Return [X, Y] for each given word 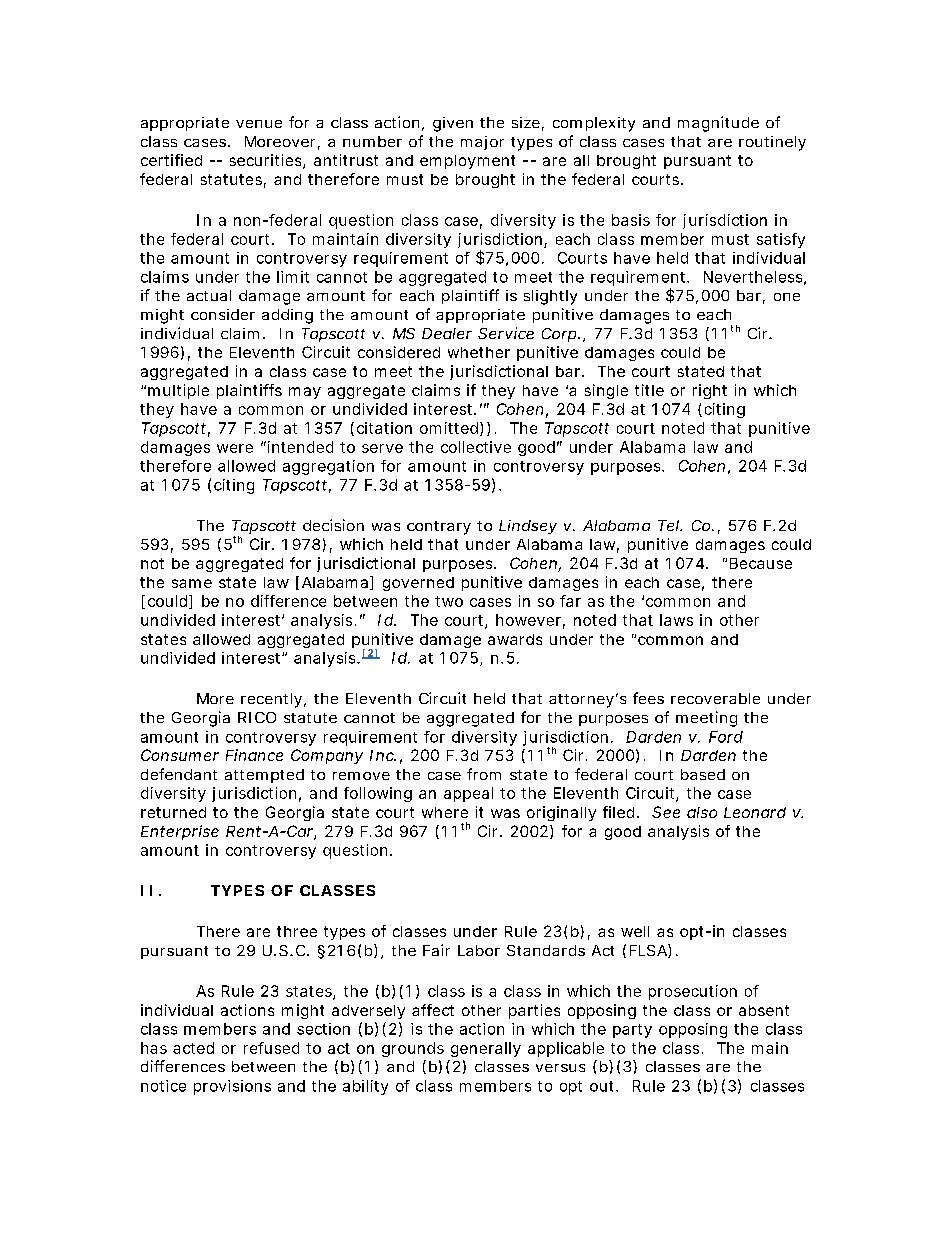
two [449, 601]
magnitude [718, 124]
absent [764, 1010]
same [192, 583]
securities [265, 160]
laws [676, 620]
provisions [232, 1087]
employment [467, 162]
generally [486, 1049]
